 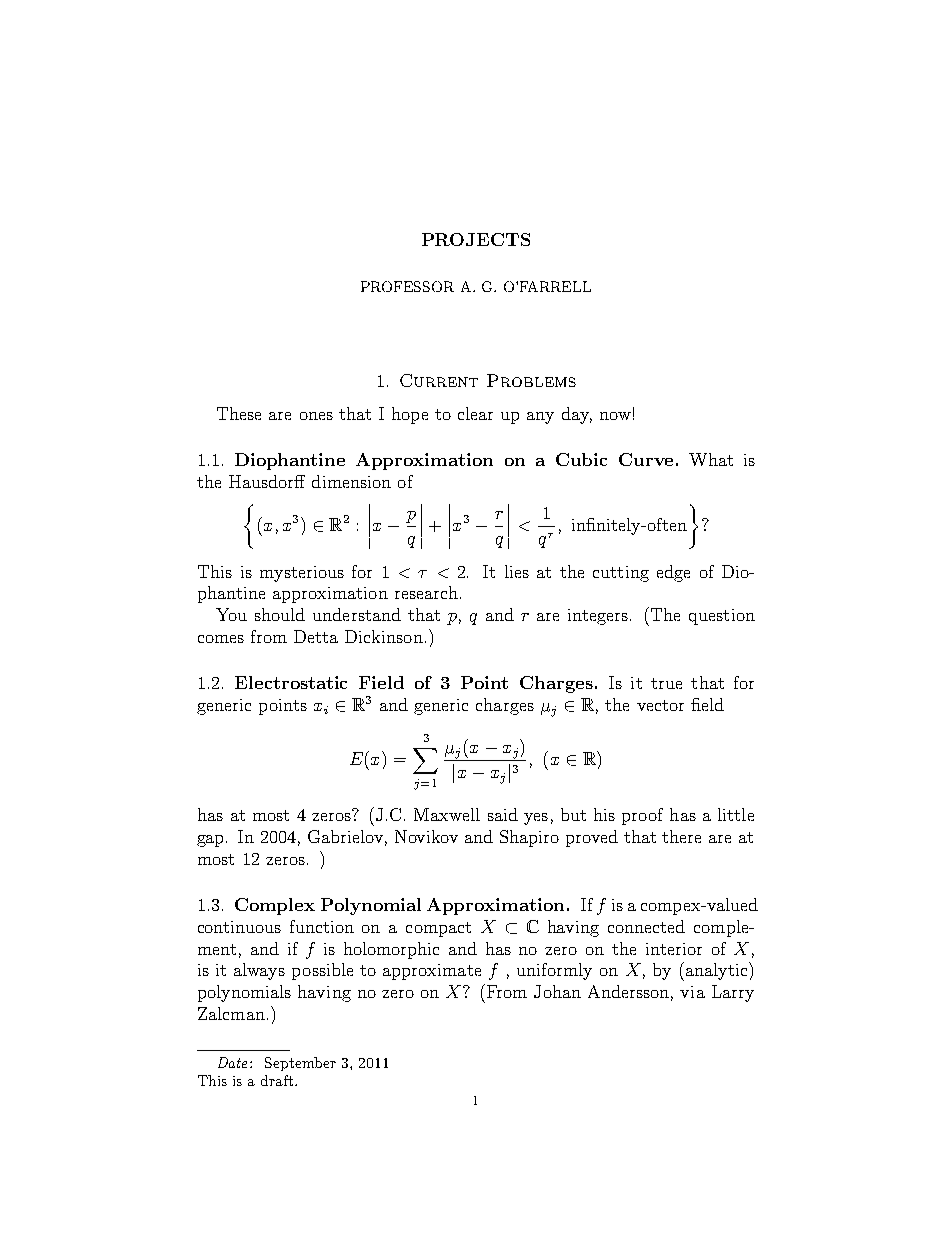 I want to click on now, so click(x=615, y=416).
